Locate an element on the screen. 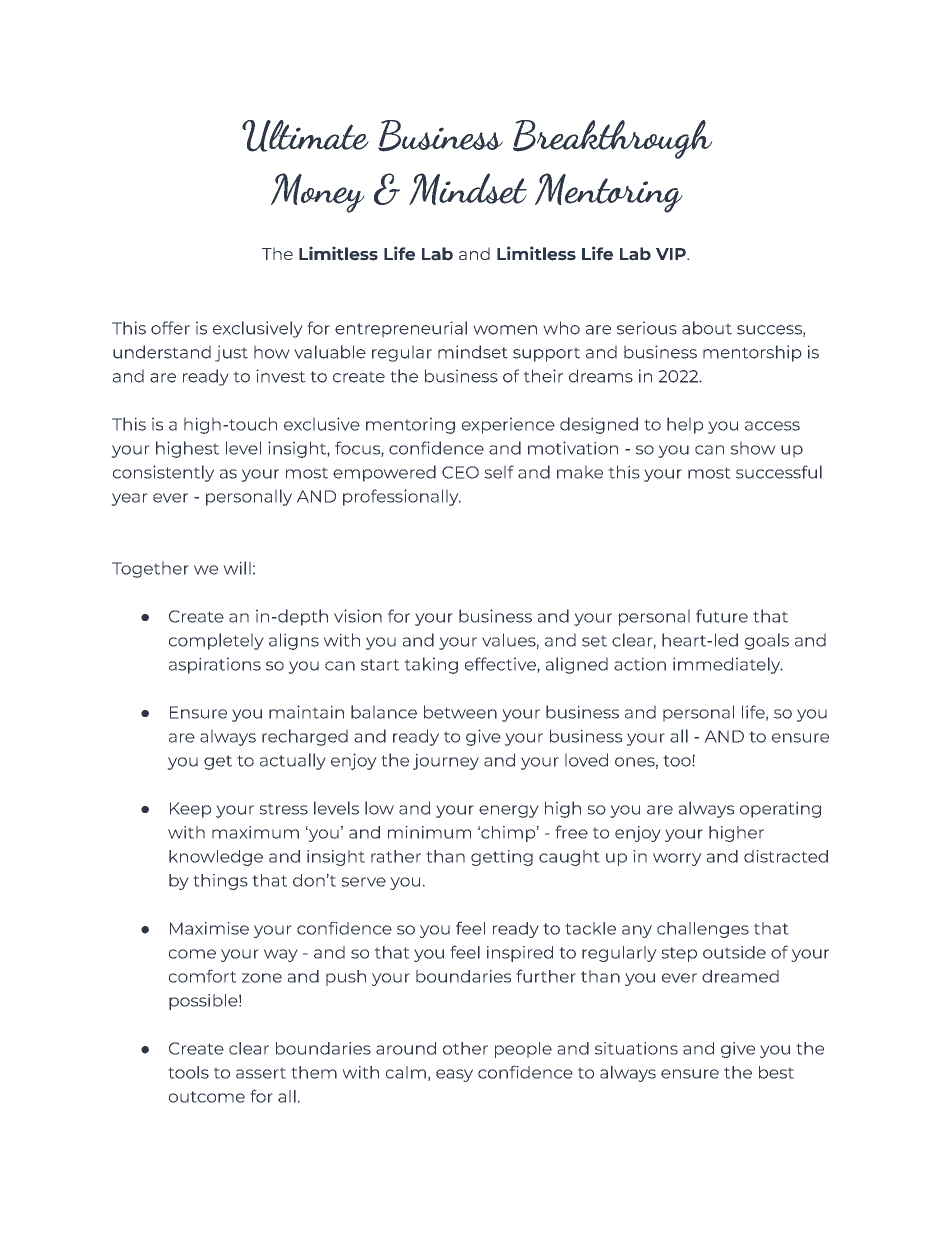 The width and height of the screenshot is (952, 1233). tools is located at coordinates (188, 1072).
